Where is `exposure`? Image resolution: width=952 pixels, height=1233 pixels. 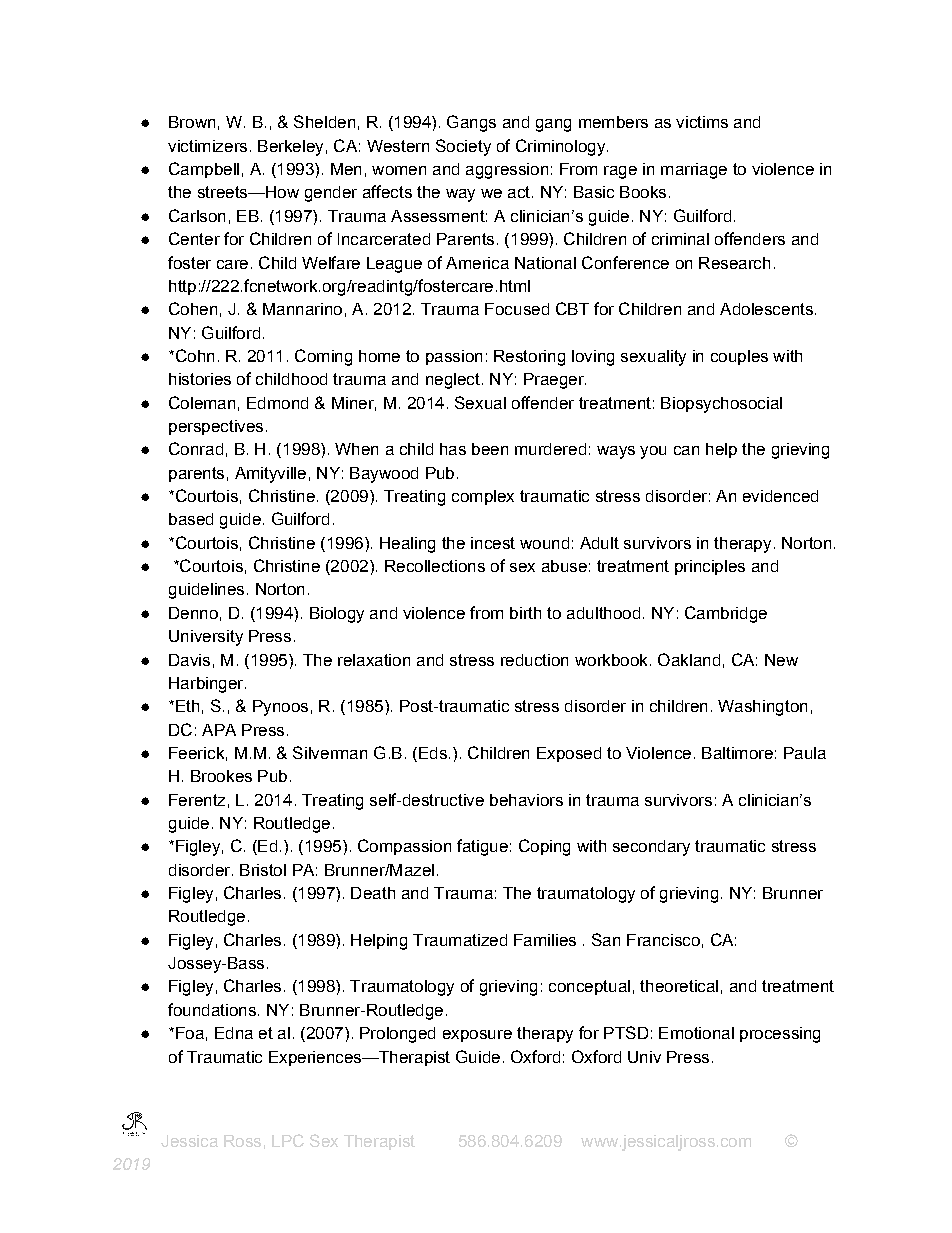 exposure is located at coordinates (477, 1036).
